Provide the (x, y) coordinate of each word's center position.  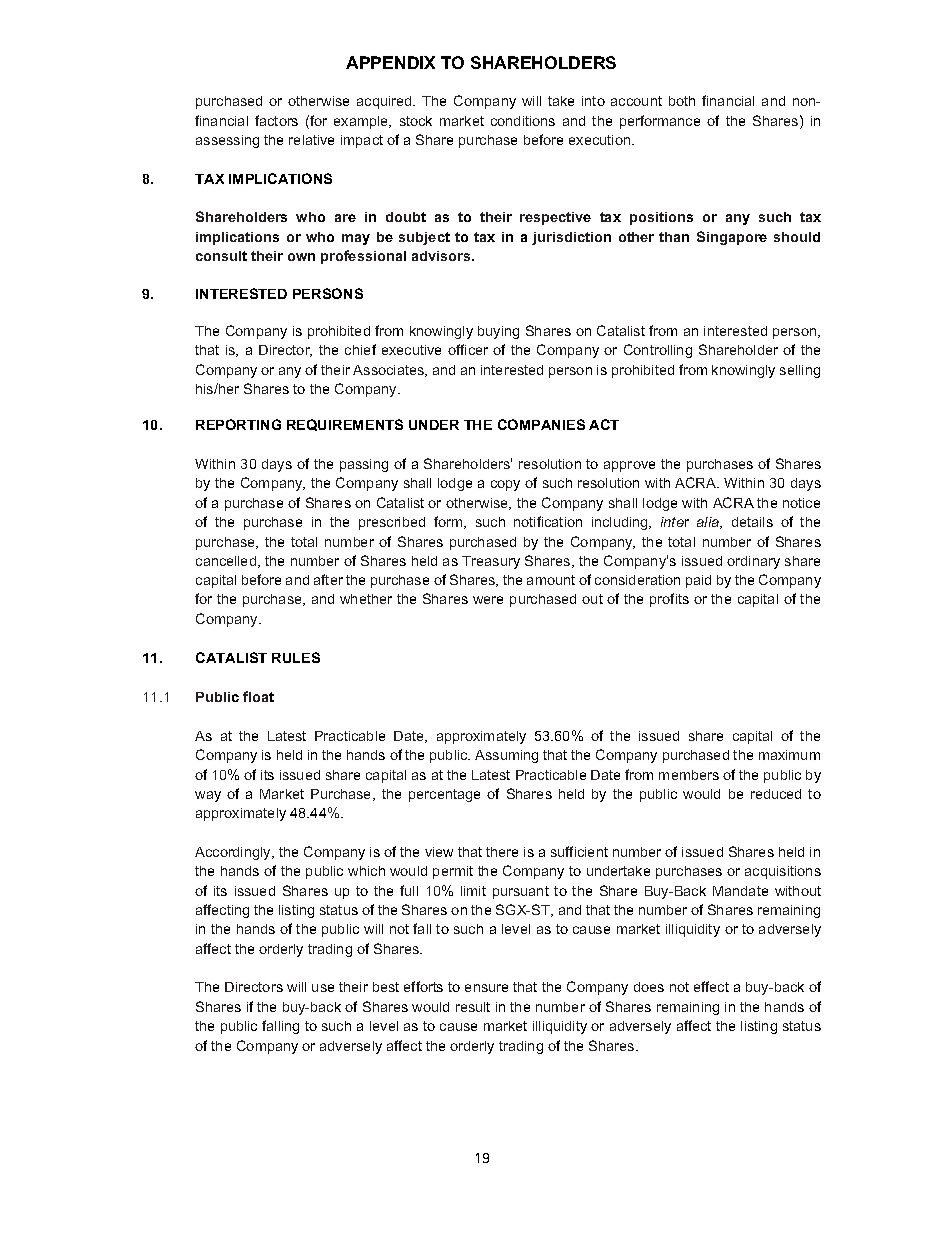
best (386, 987)
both (682, 101)
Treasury (491, 562)
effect (711, 986)
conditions (523, 121)
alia (709, 523)
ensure (486, 988)
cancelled (227, 562)
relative (311, 140)
